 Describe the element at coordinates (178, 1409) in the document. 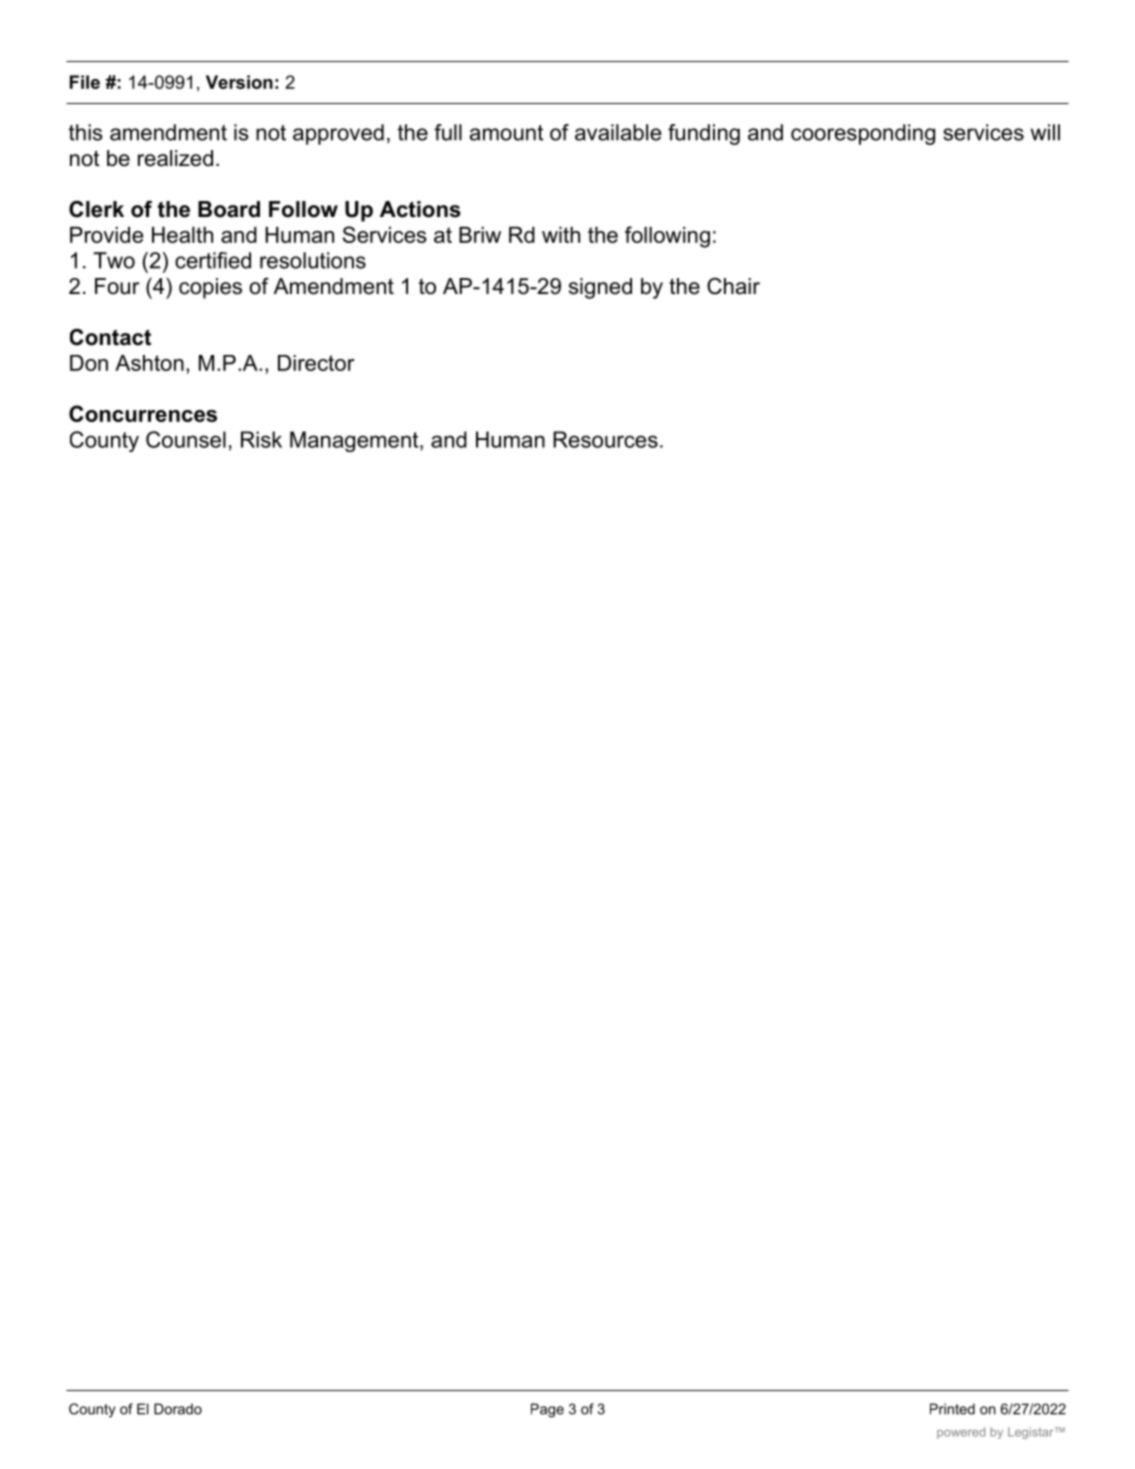

I see `Dorado` at that location.
